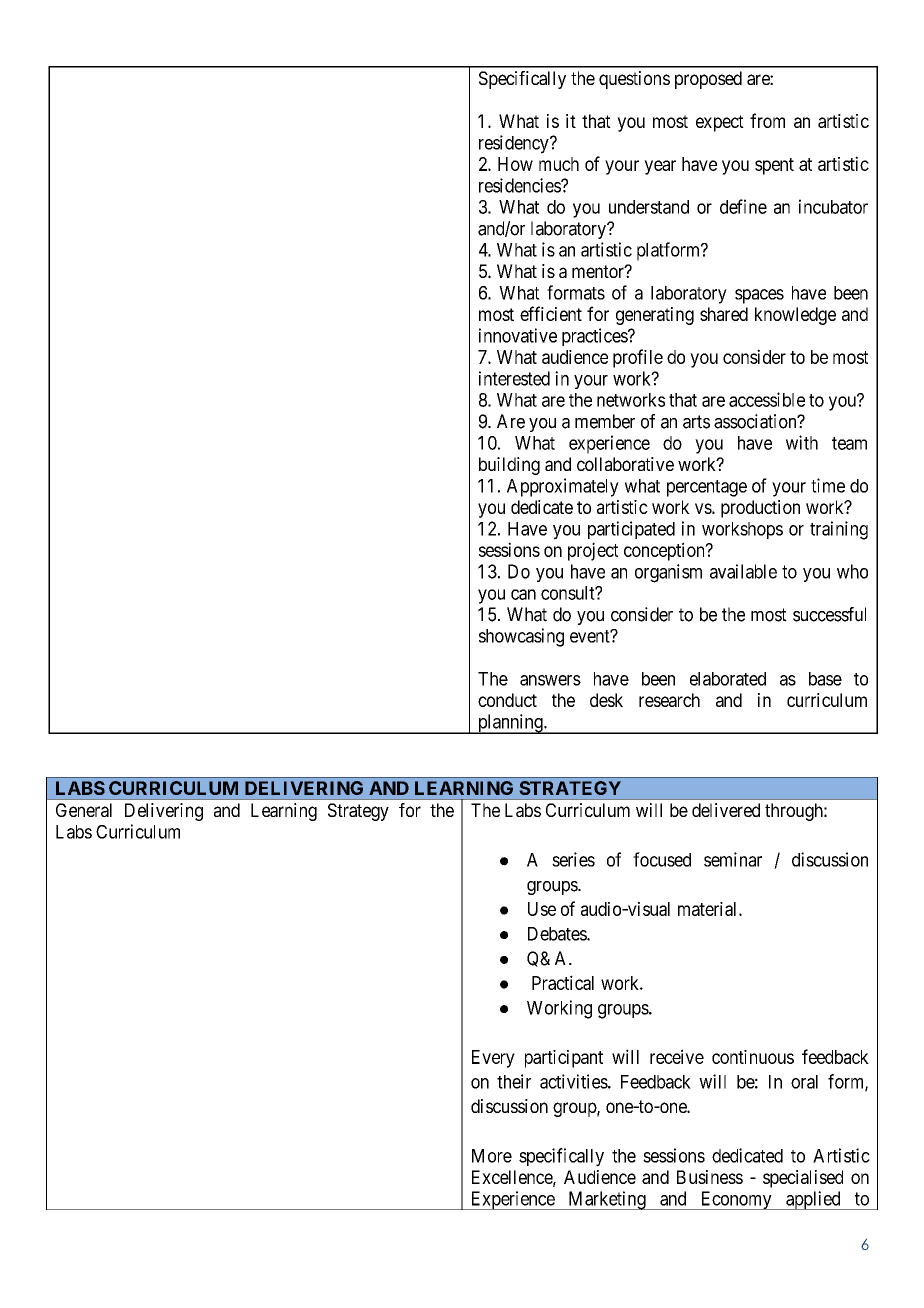 Image resolution: width=924 pixels, height=1308 pixels. Describe the element at coordinates (728, 679) in the document. I see `elaborated` at that location.
